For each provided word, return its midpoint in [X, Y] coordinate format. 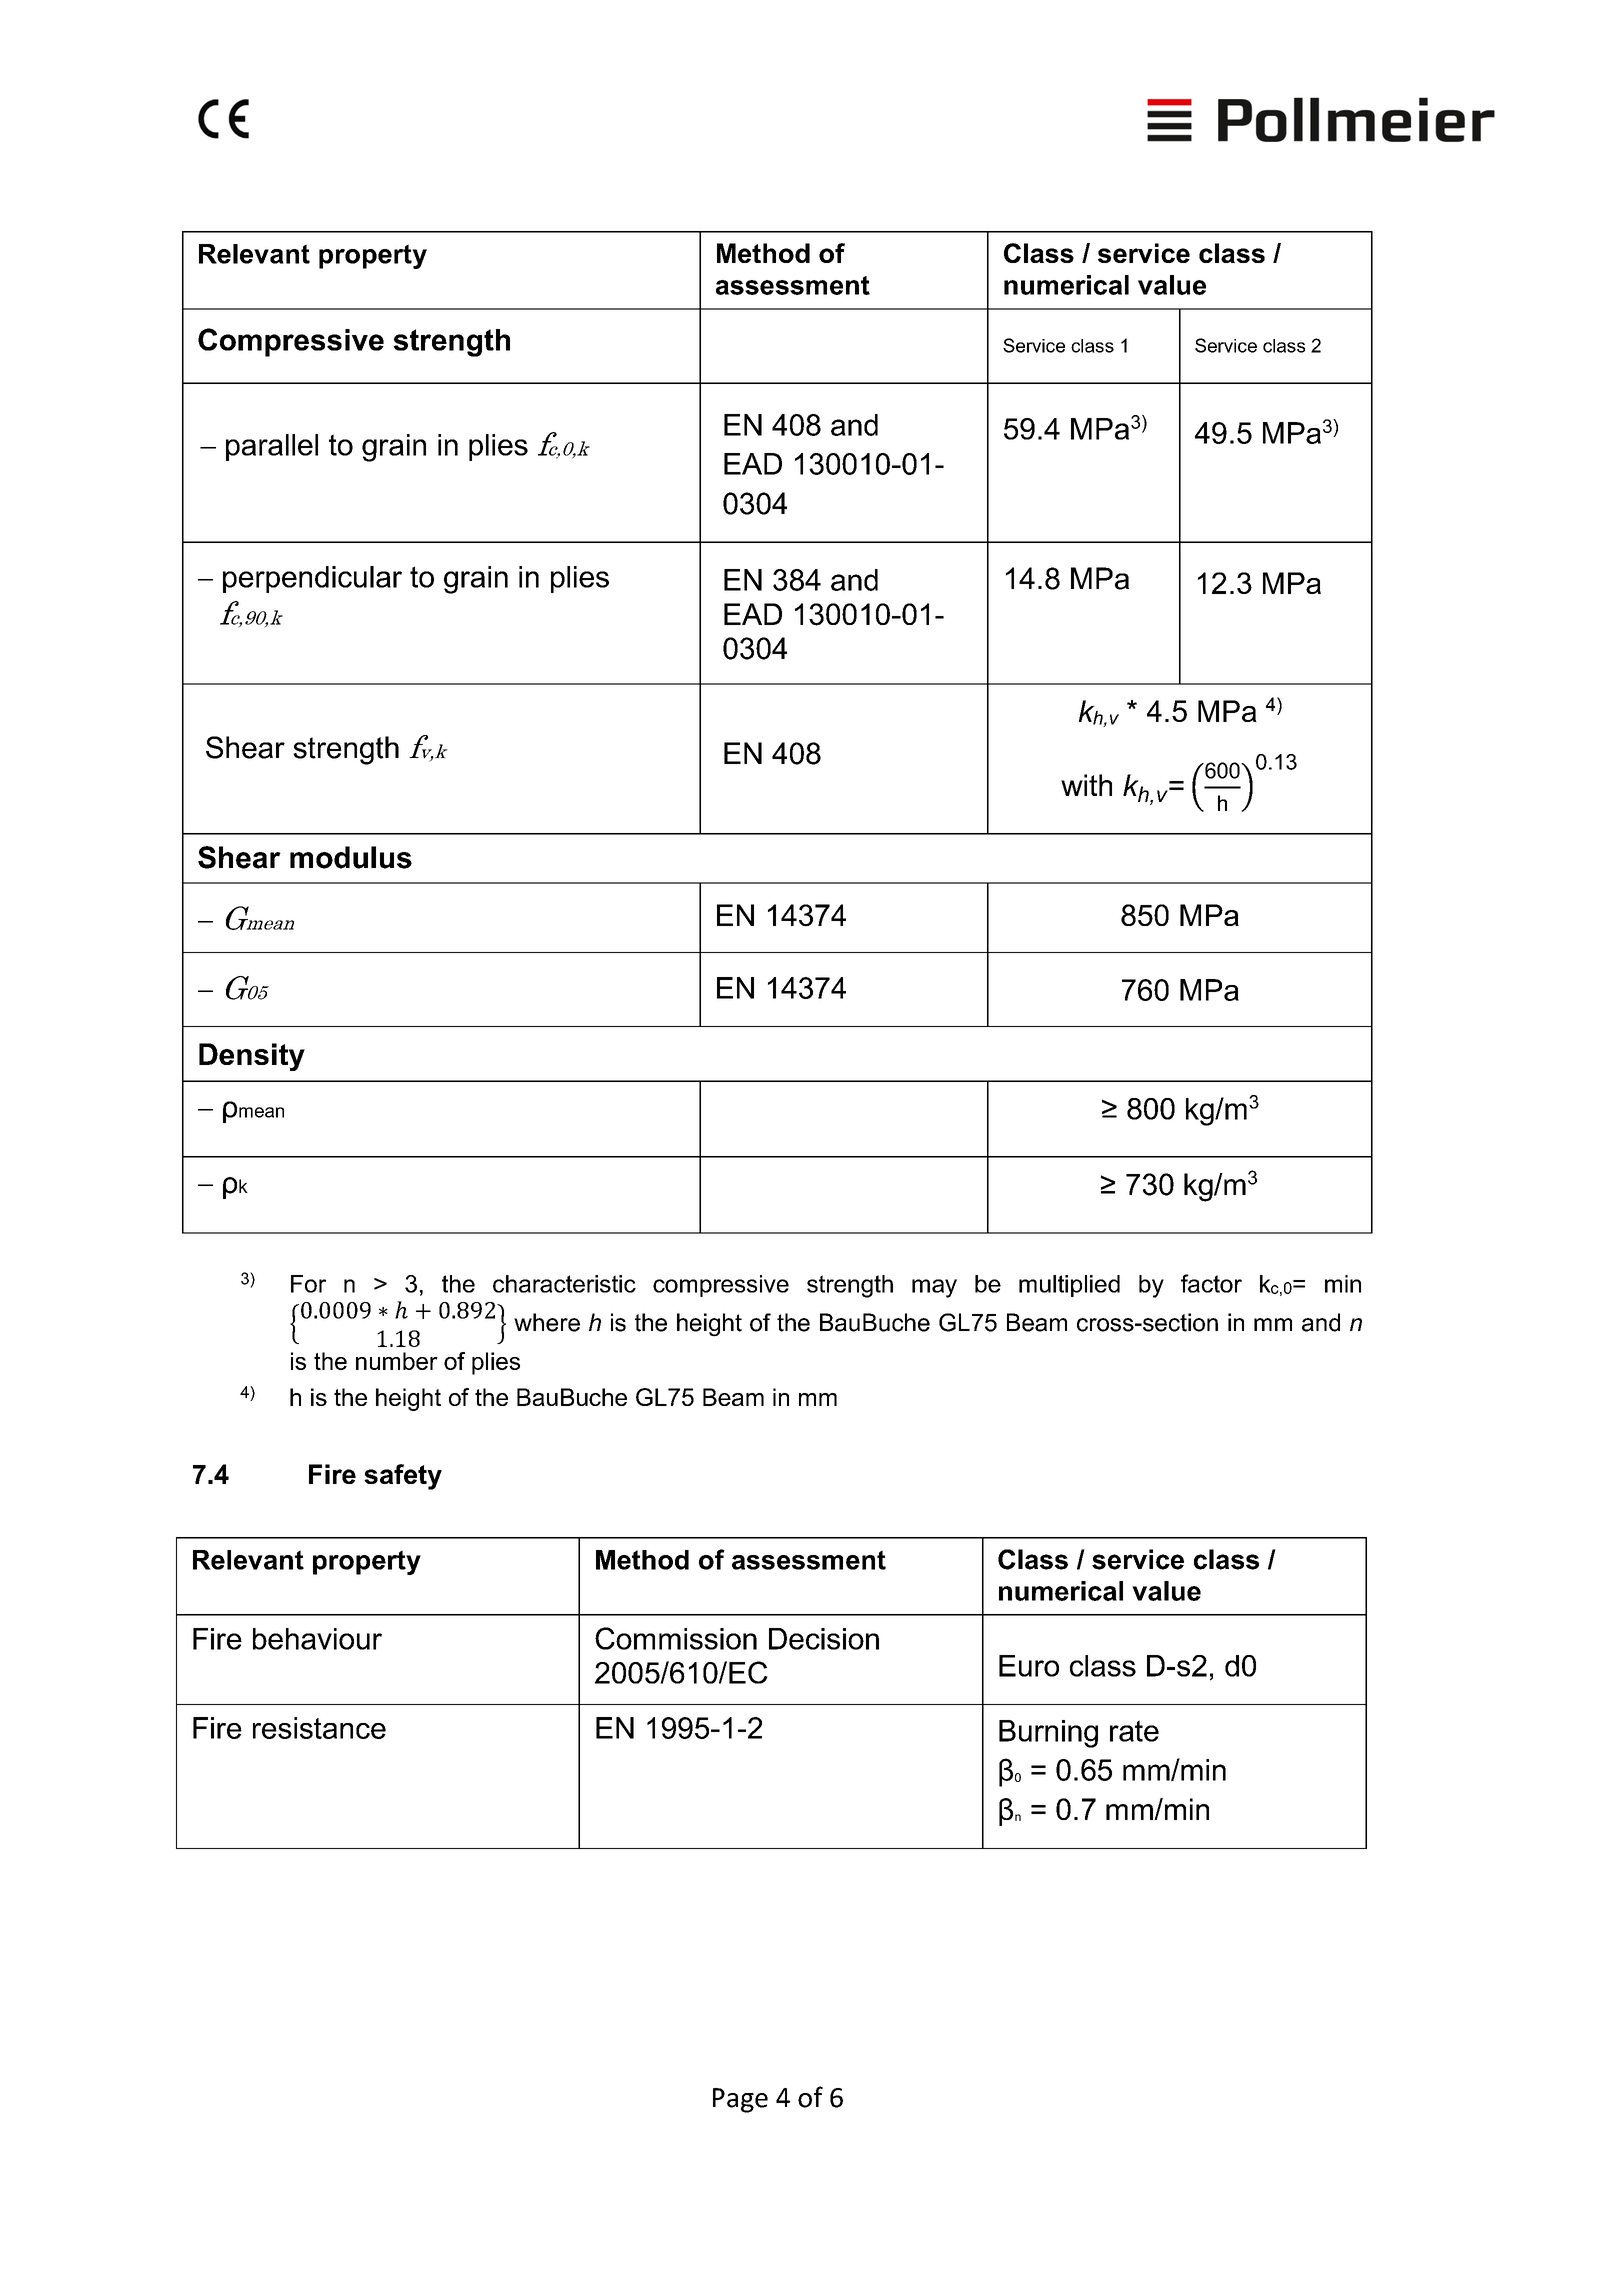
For [308, 1284]
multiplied [1069, 1286]
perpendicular [312, 579]
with [1086, 785]
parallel [272, 447]
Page [740, 2100]
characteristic [564, 1284]
